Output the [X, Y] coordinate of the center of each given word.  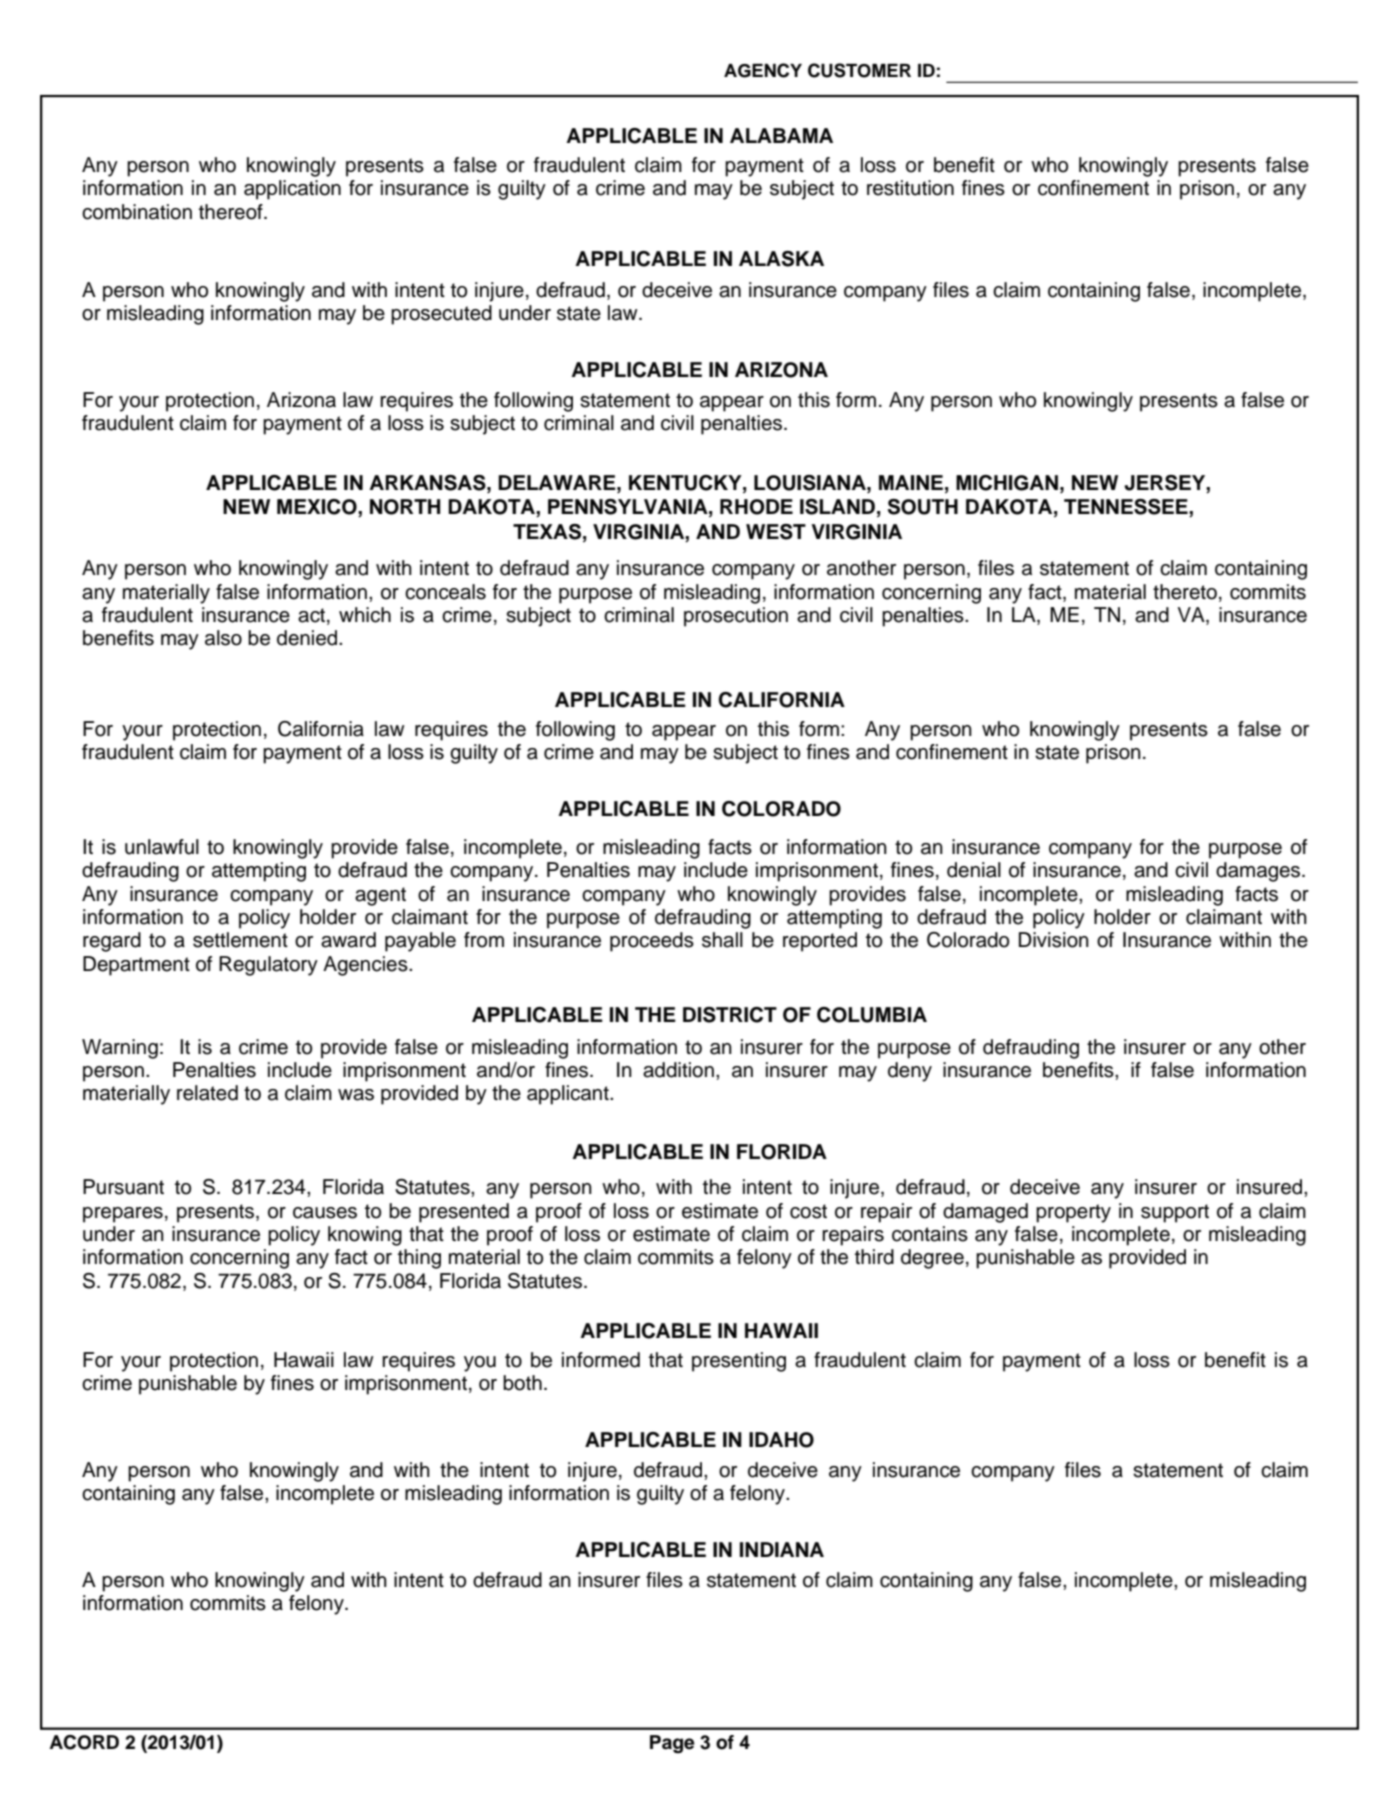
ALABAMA [781, 135]
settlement [240, 940]
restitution [910, 188]
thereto [1185, 592]
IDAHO [781, 1440]
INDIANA [782, 1549]
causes [325, 1213]
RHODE [756, 507]
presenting [739, 1362]
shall [722, 940]
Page [672, 1744]
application [292, 190]
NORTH [405, 507]
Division [1054, 940]
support [1175, 1213]
